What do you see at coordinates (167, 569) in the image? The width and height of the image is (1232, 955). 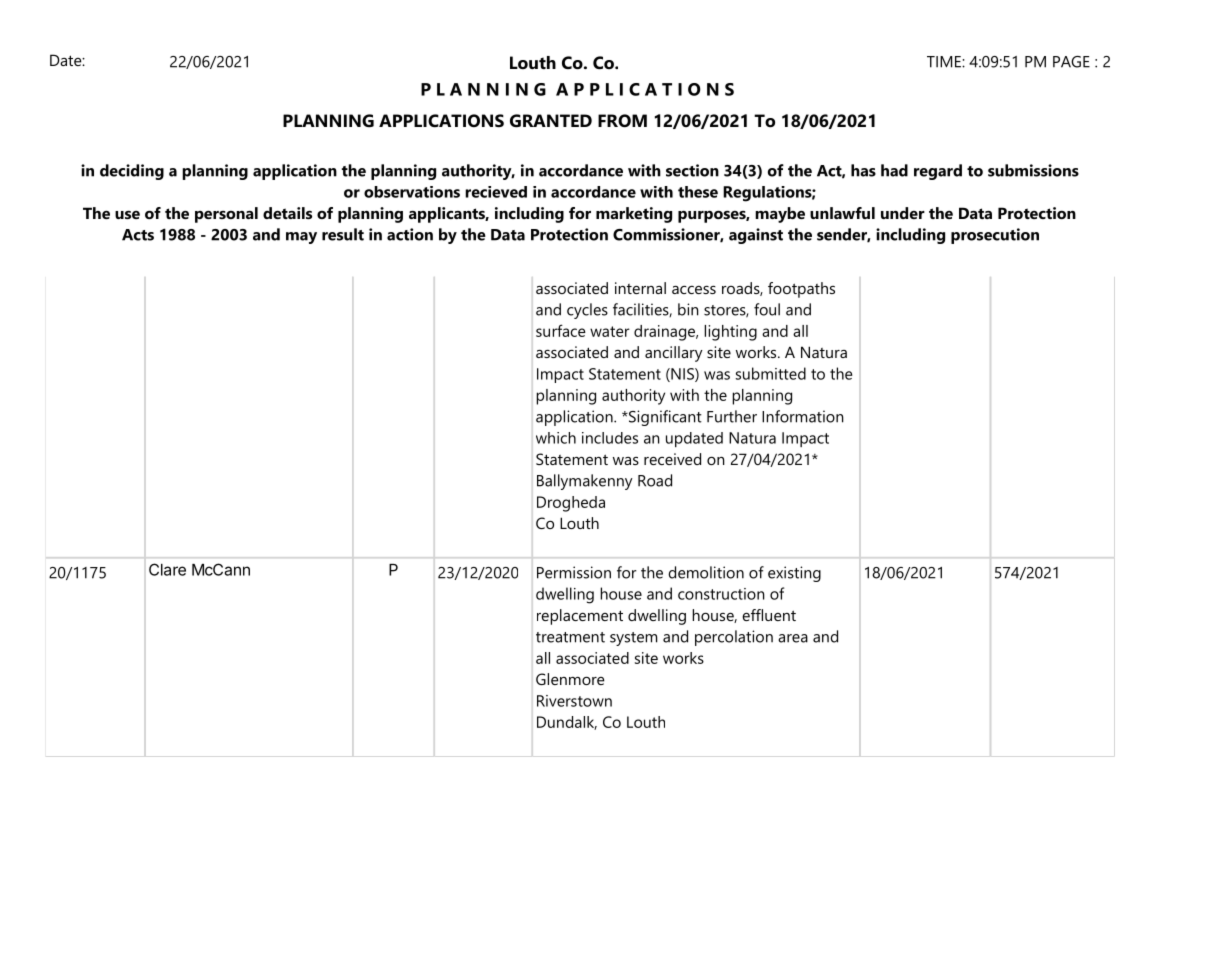 I see `Clare` at bounding box center [167, 569].
